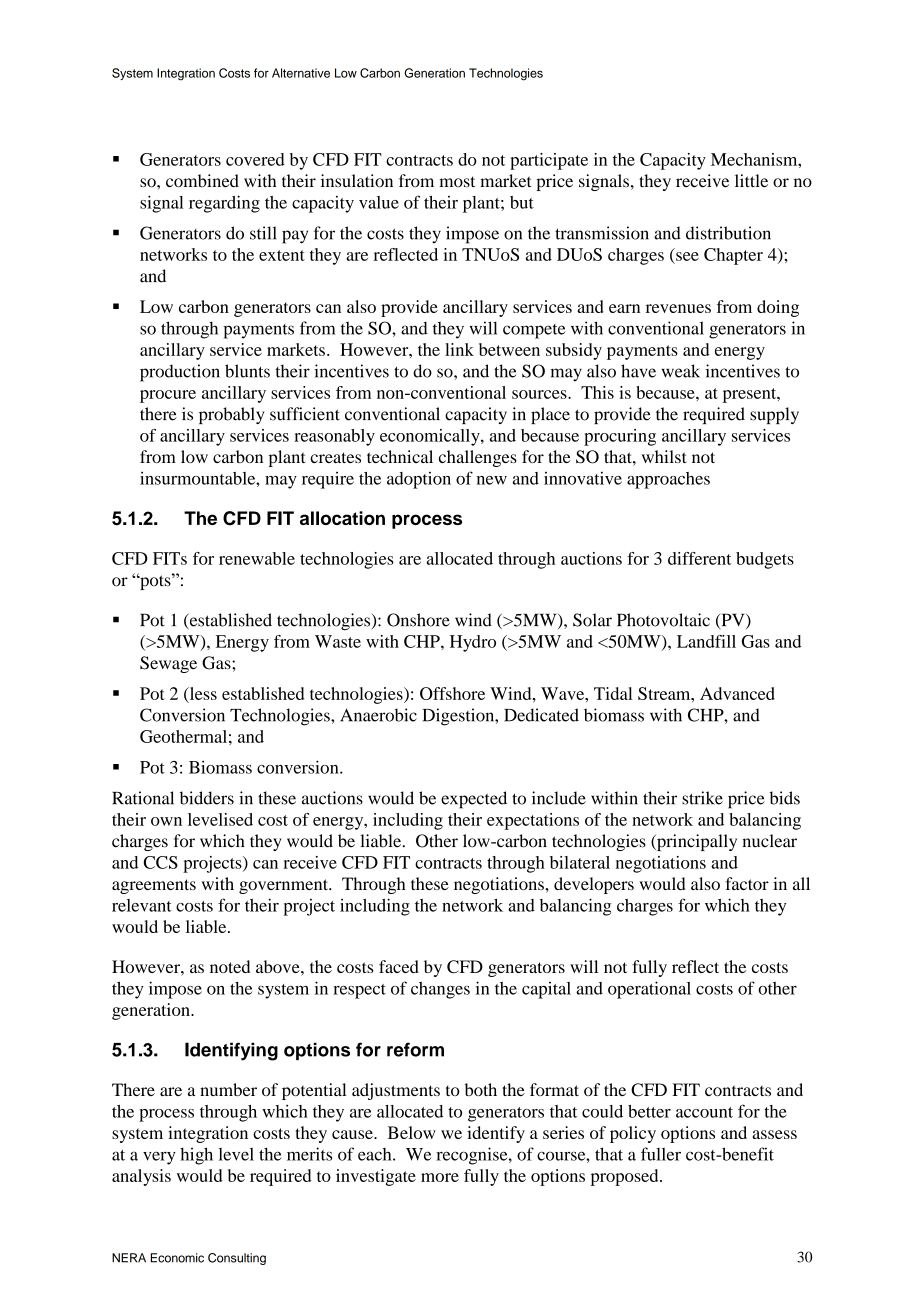  Describe the element at coordinates (661, 1154) in the screenshot. I see `fuller` at that location.
